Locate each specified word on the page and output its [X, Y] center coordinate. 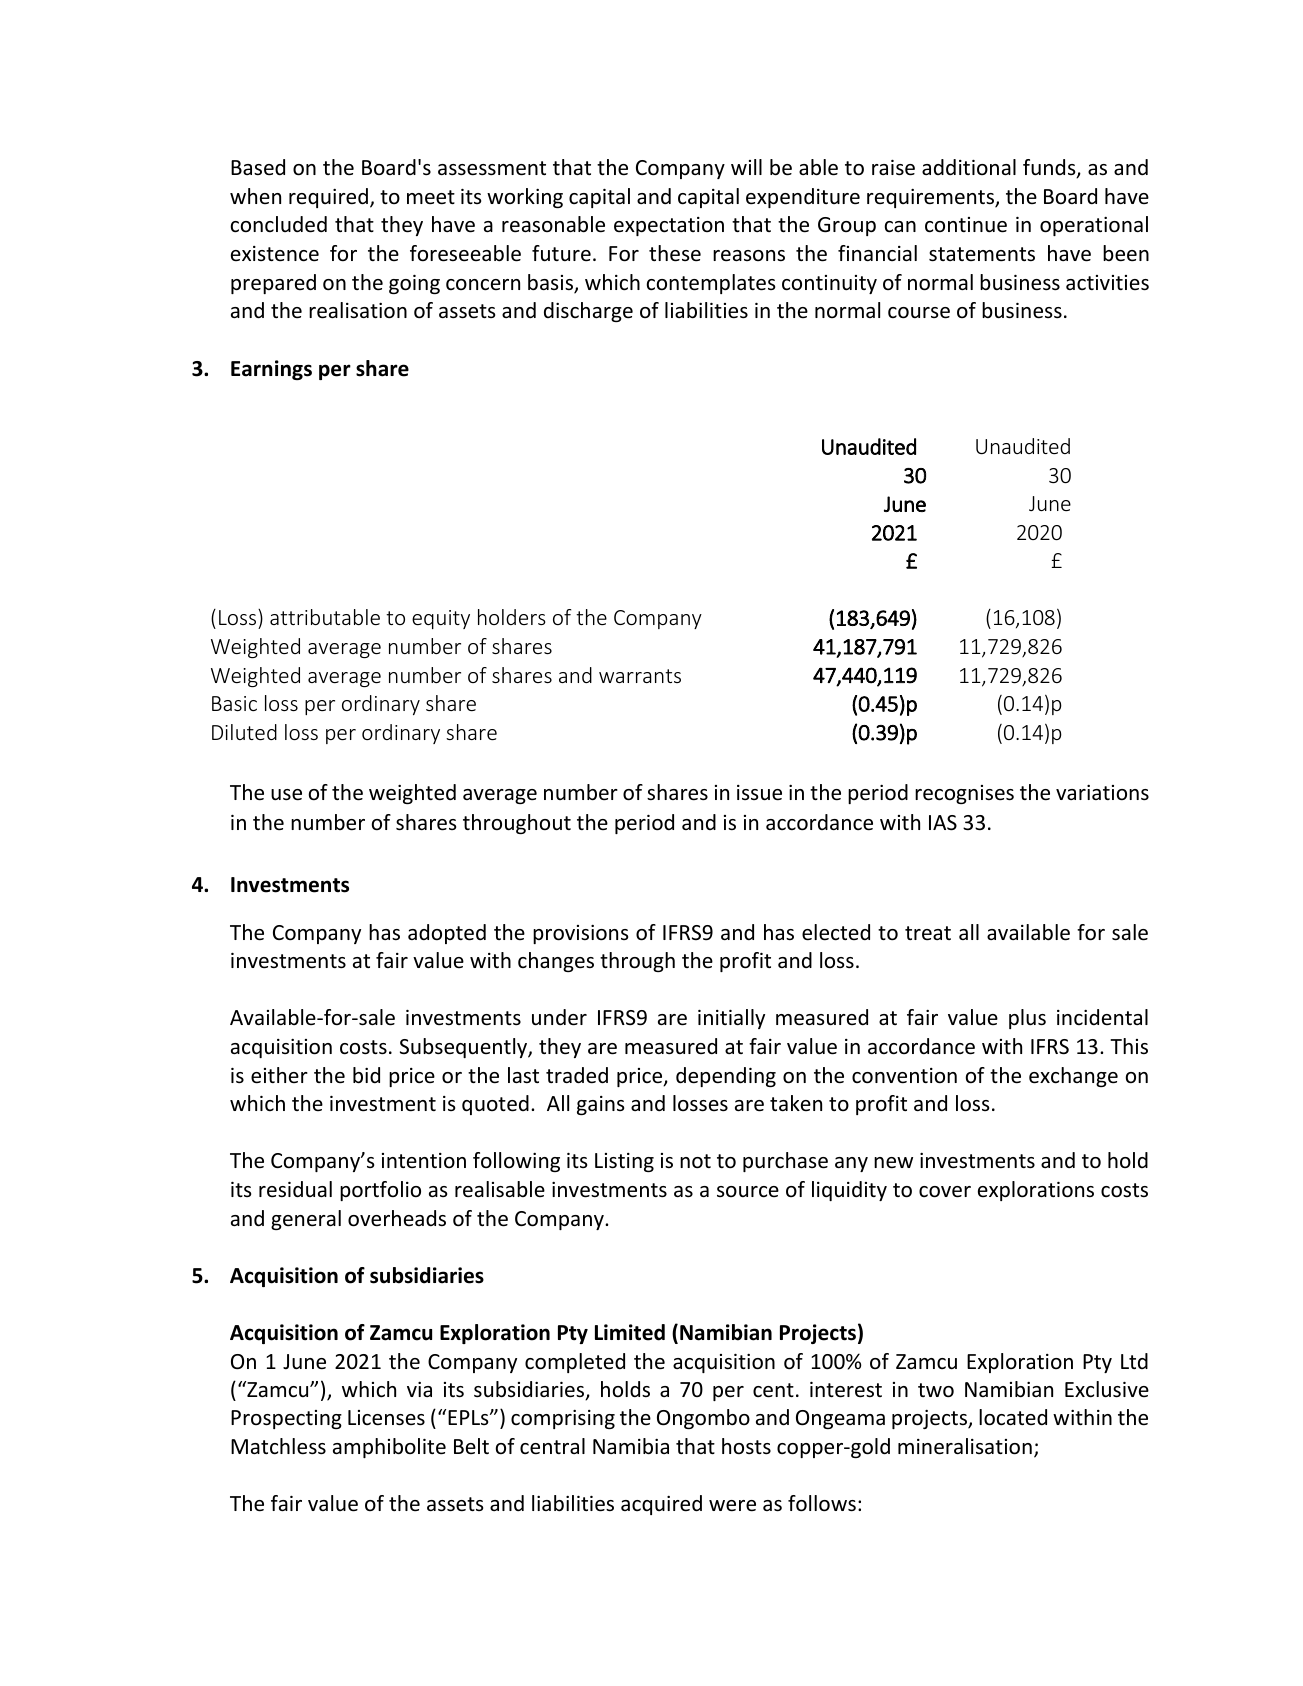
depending [726, 1077]
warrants [640, 676]
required [328, 198]
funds [1050, 168]
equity [441, 619]
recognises [964, 794]
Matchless [278, 1446]
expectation [669, 226]
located [1013, 1417]
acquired [661, 1505]
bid [366, 1075]
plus [1027, 1019]
